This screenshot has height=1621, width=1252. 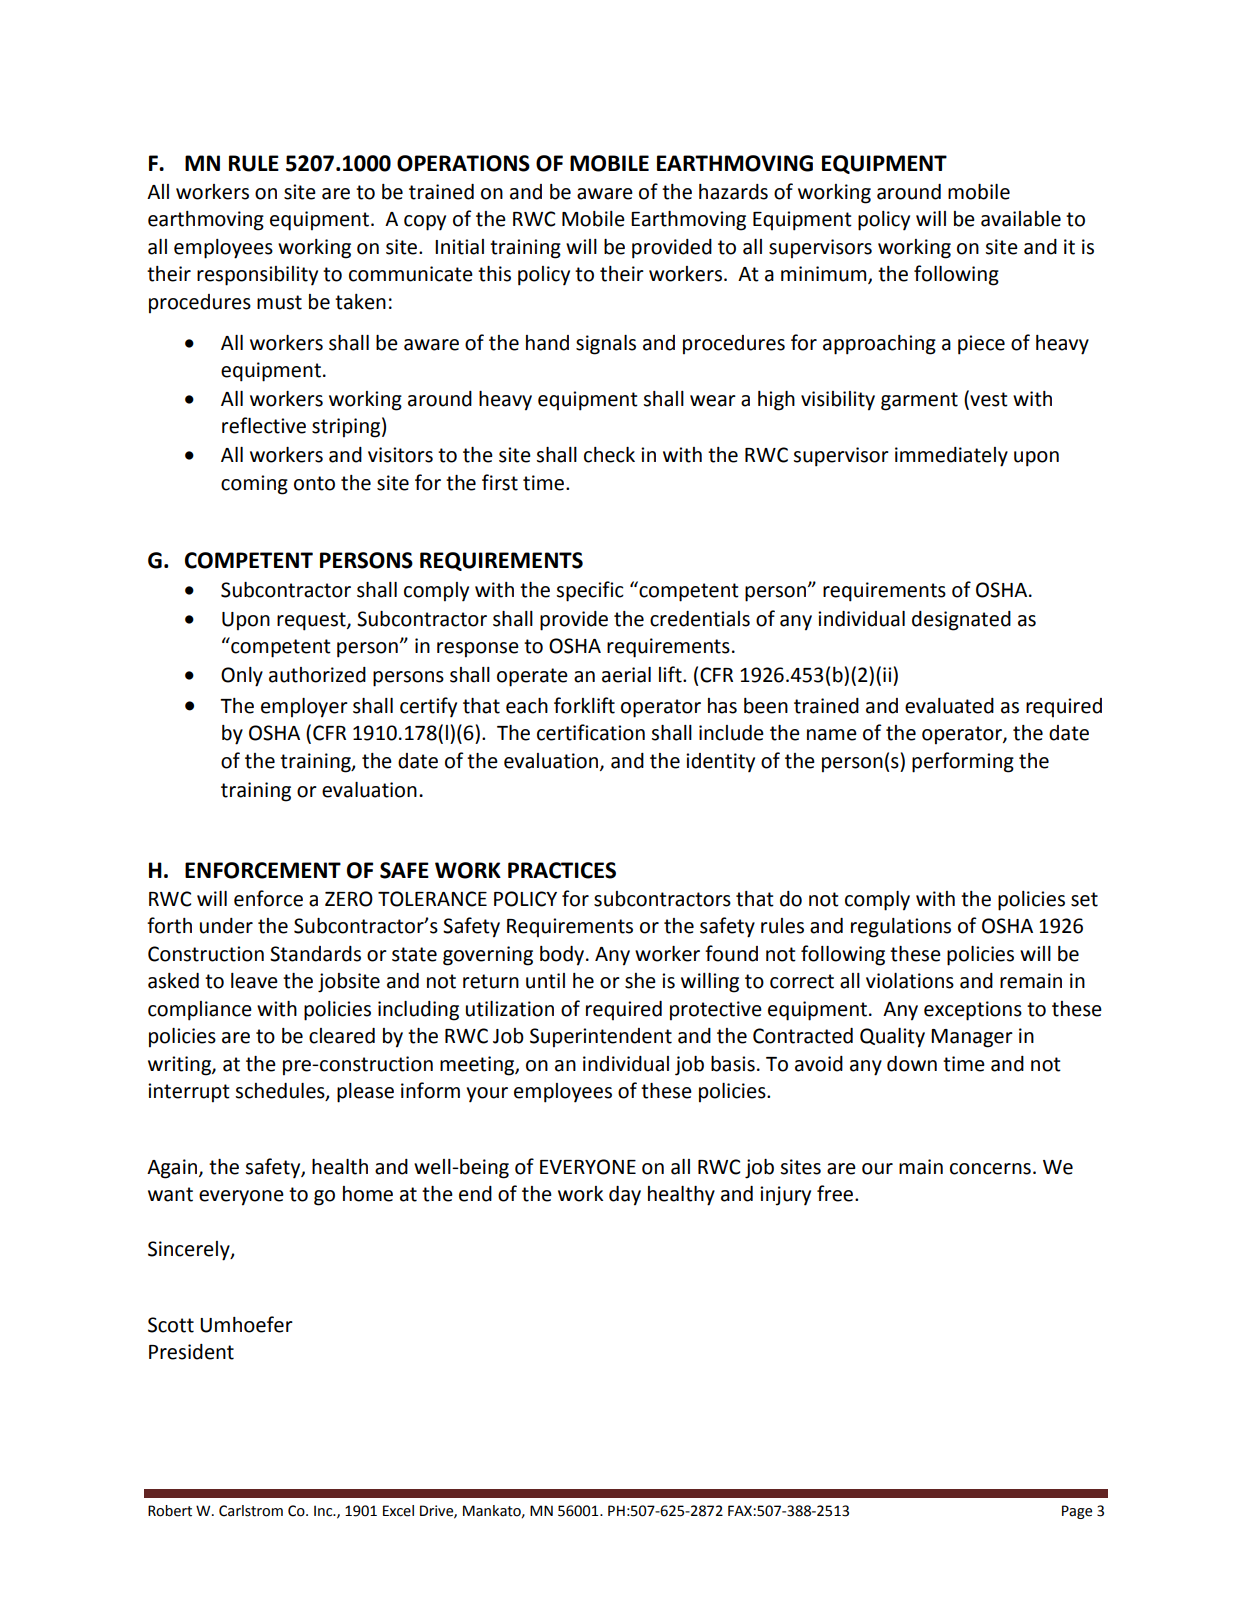 I want to click on Page, so click(x=1077, y=1512).
